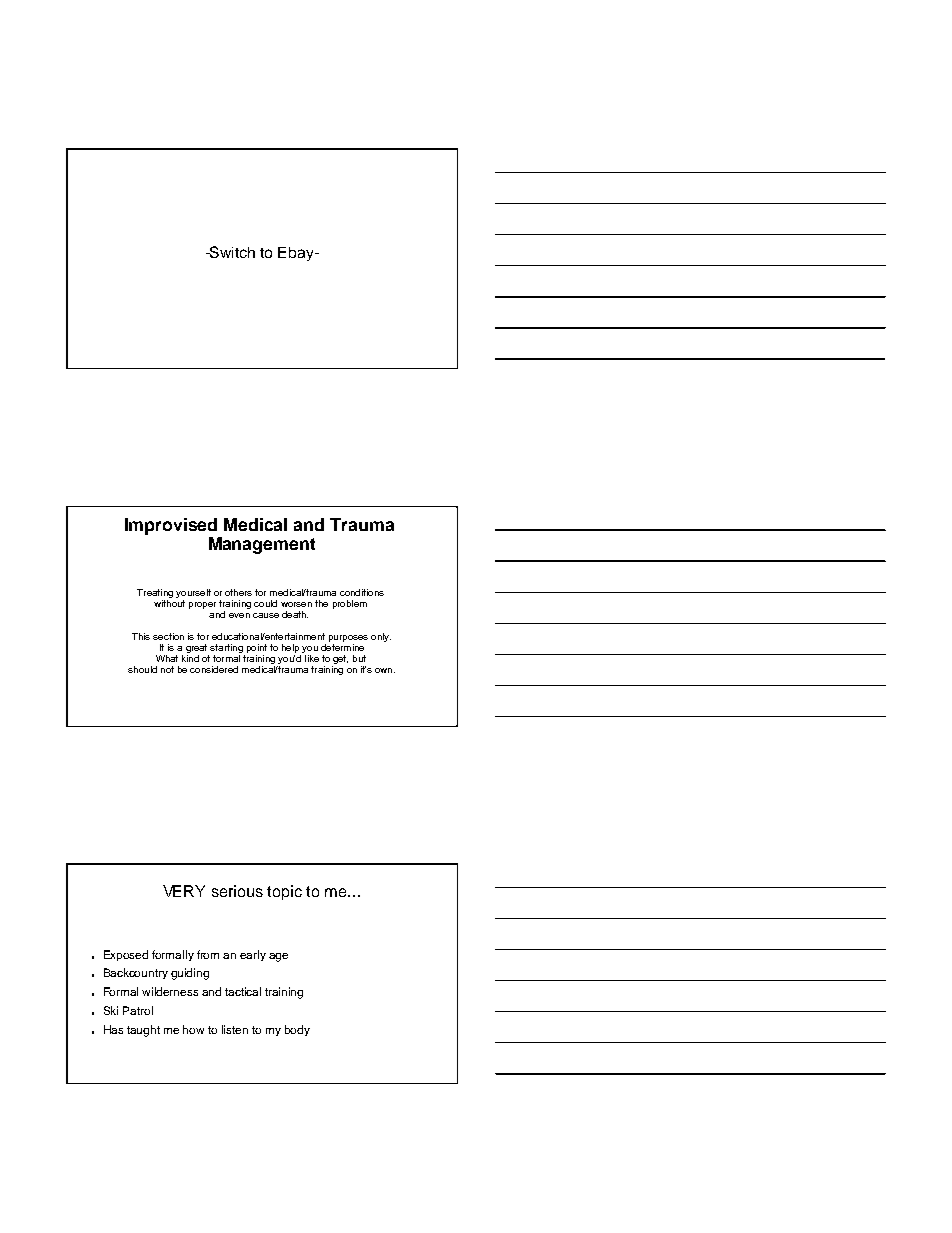 The width and height of the screenshot is (952, 1233). What do you see at coordinates (257, 648) in the screenshot?
I see `point` at bounding box center [257, 648].
